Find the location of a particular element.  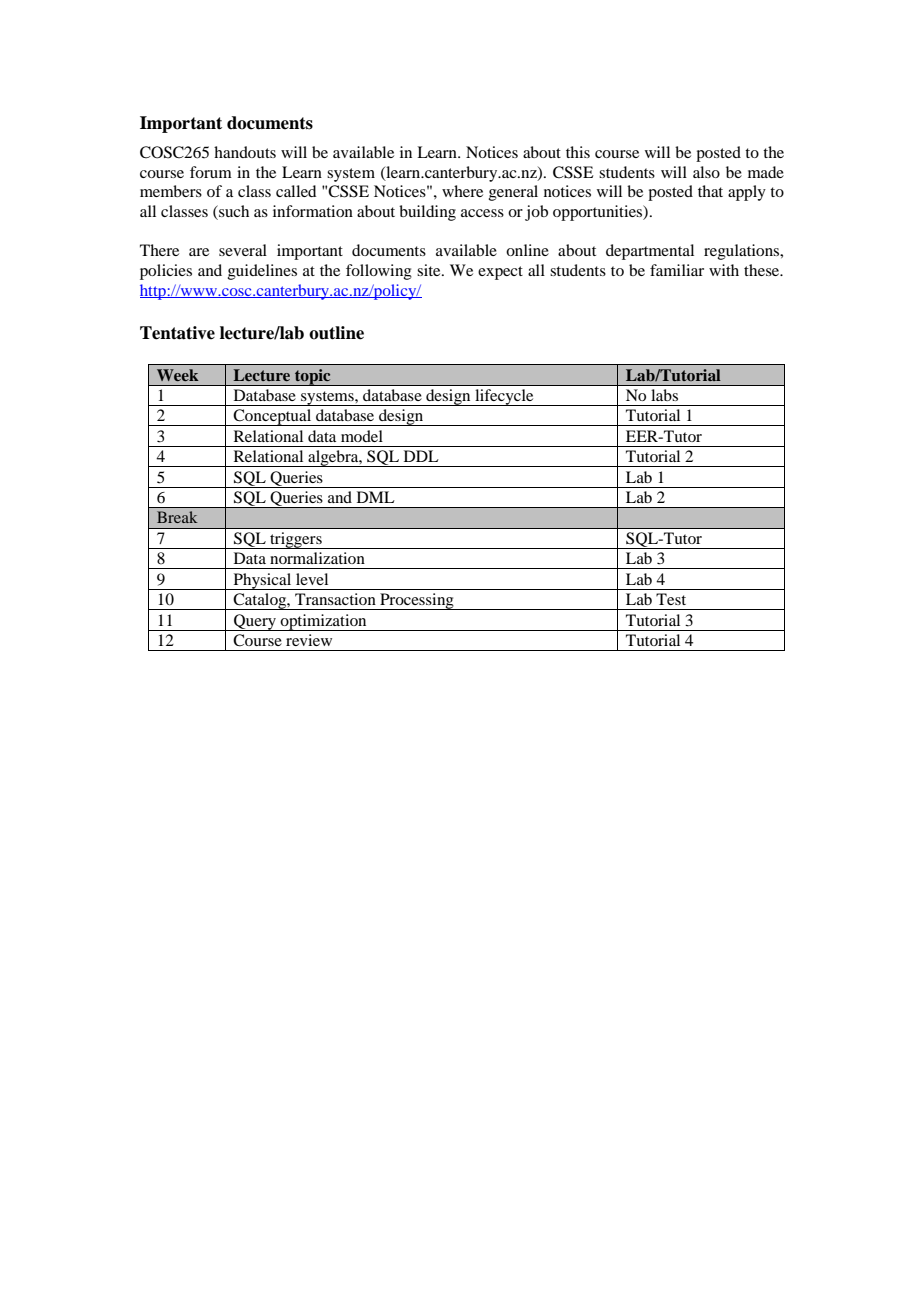

forum is located at coordinates (211, 172).
